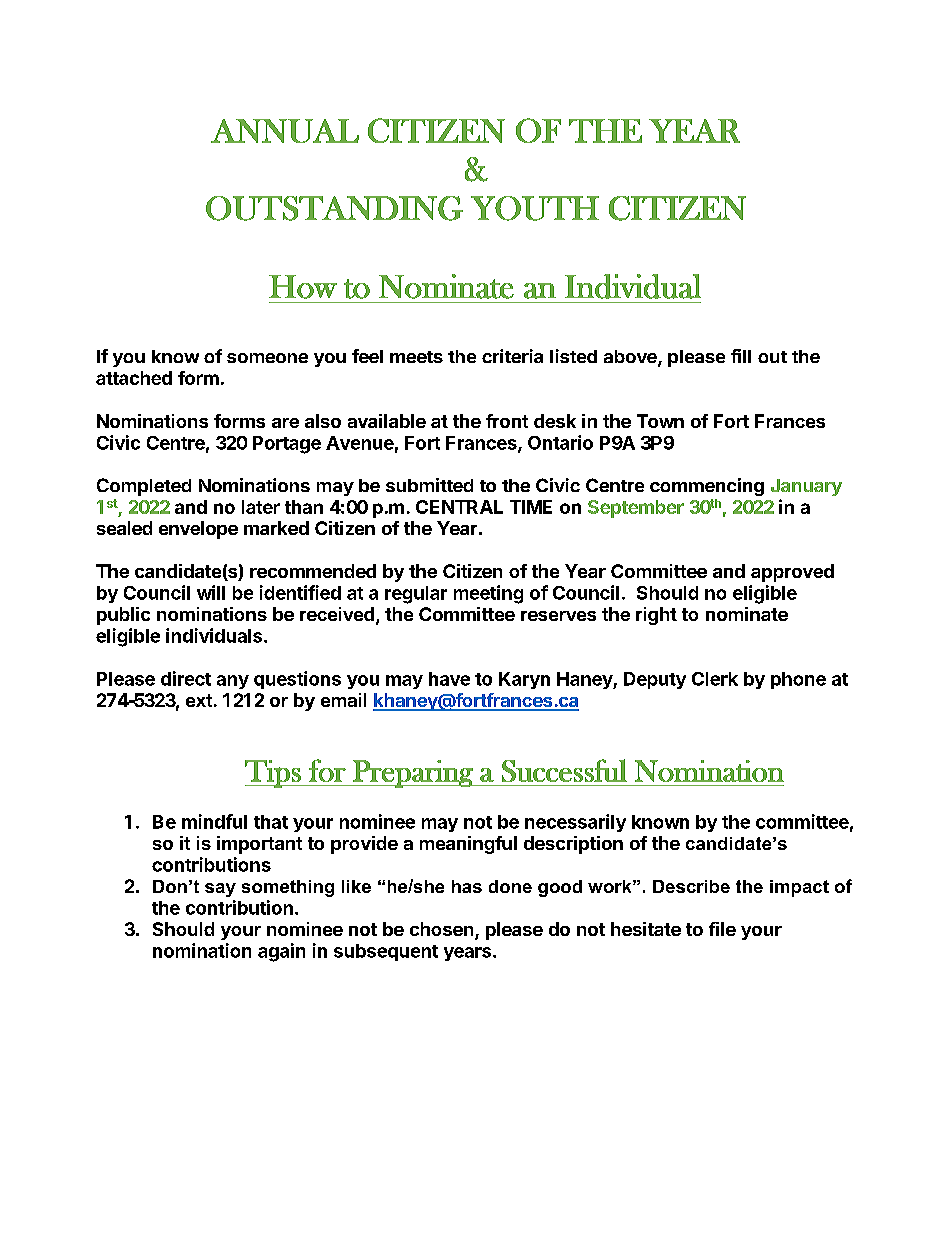  Describe the element at coordinates (715, 679) in the screenshot. I see `Clerk` at that location.
